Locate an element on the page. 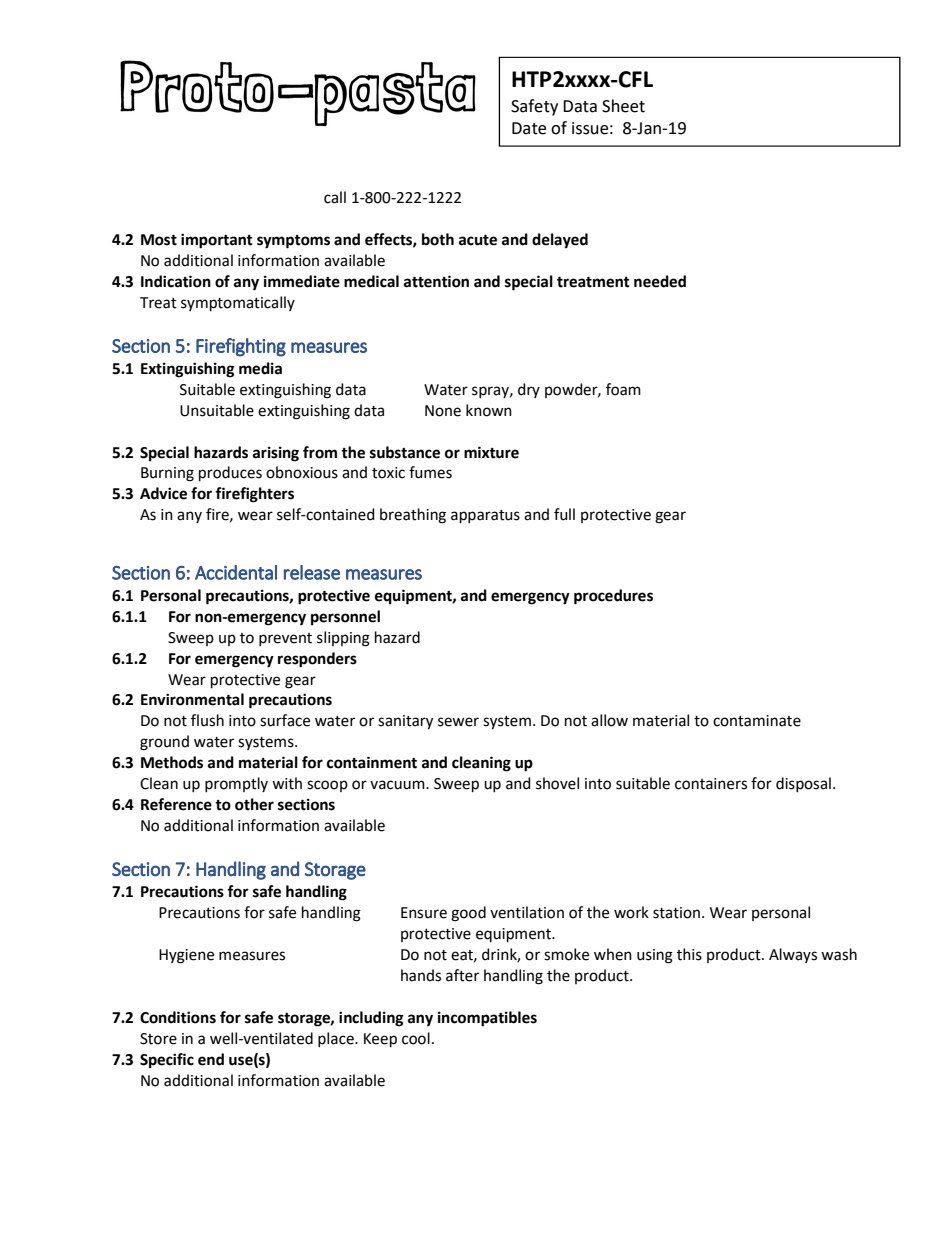 The height and width of the image is (1233, 952). important is located at coordinates (217, 241).
